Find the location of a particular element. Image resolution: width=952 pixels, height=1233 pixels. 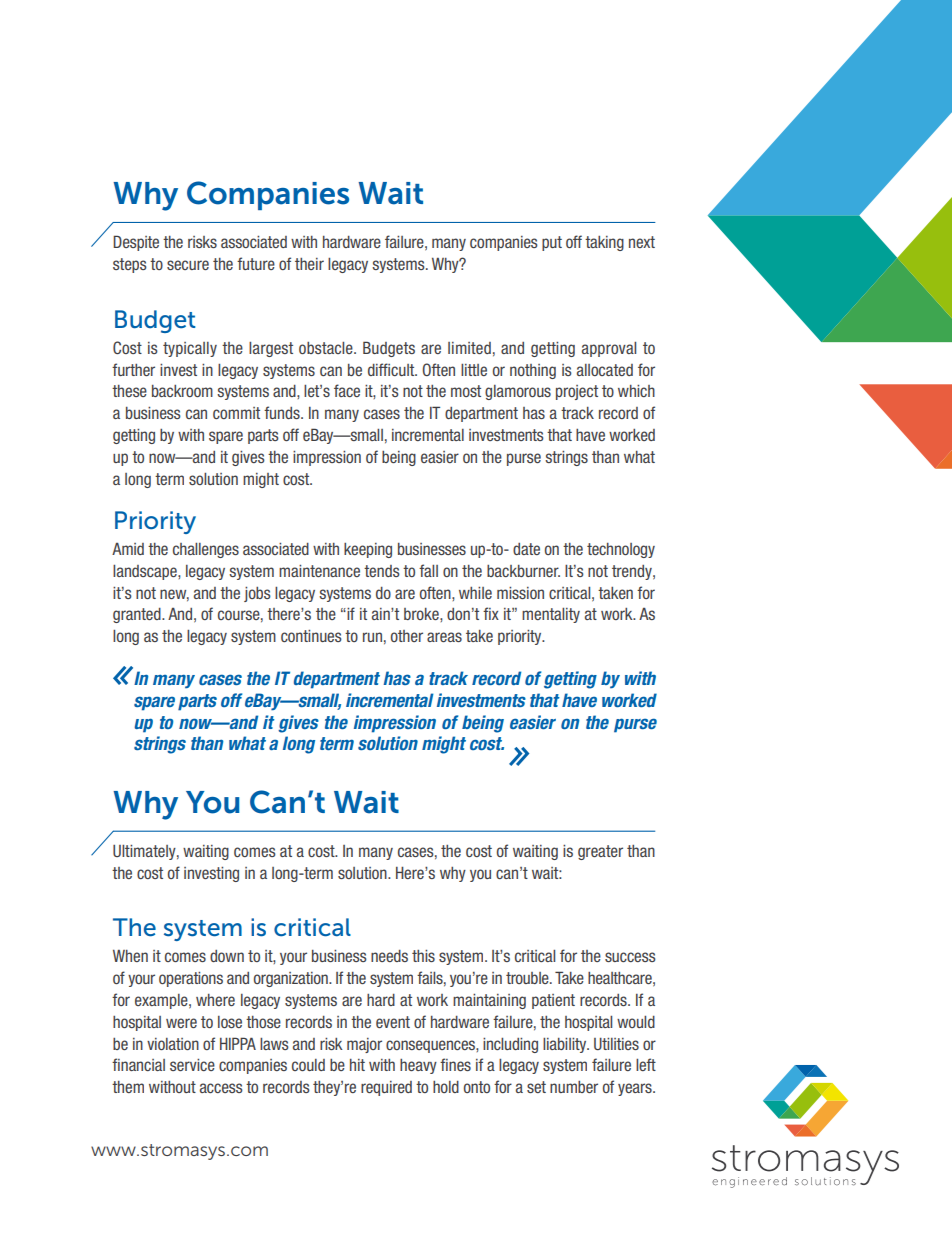

taking is located at coordinates (604, 243).
